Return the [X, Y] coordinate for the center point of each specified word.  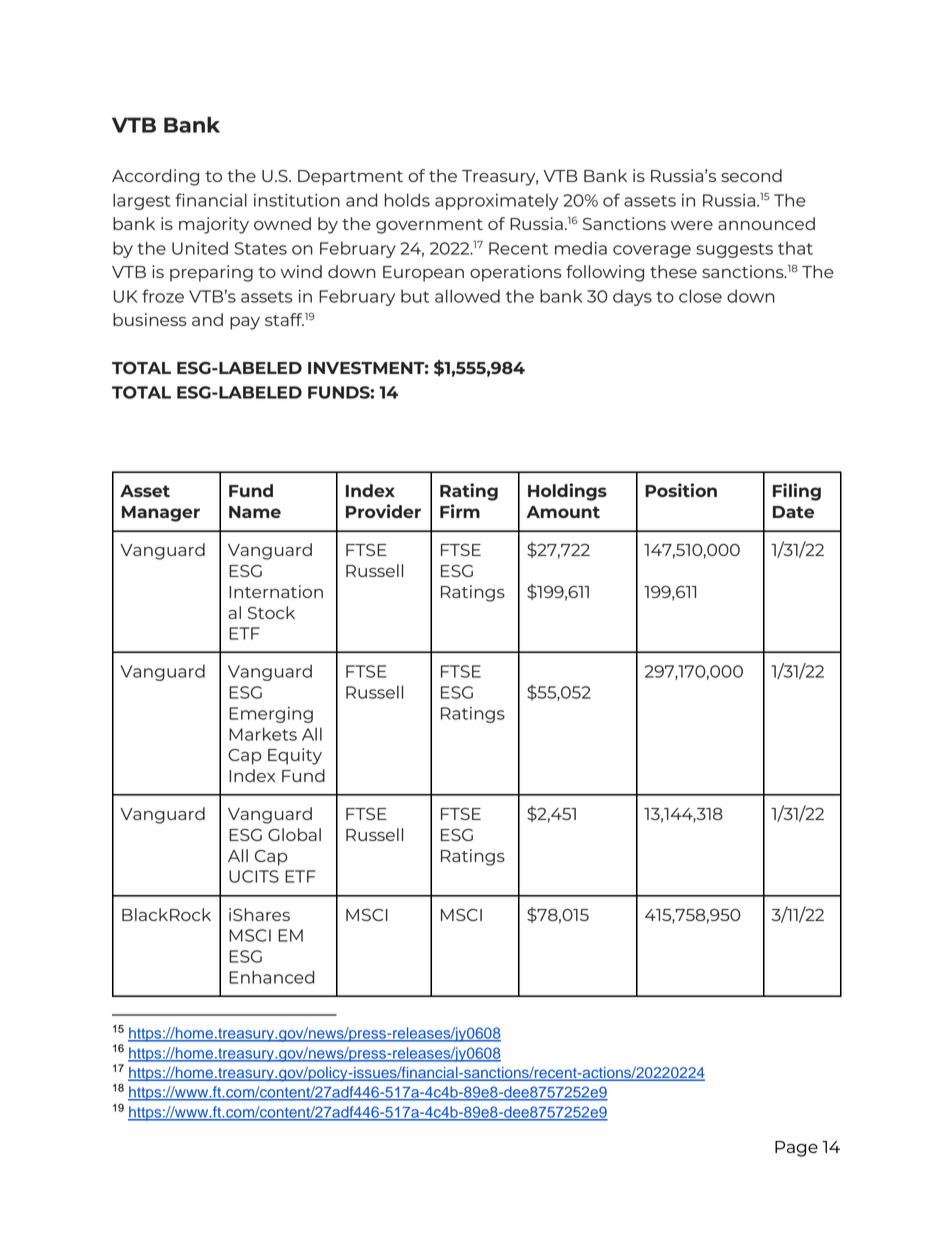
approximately [496, 202]
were [692, 225]
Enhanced [271, 977]
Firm [460, 511]
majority [214, 225]
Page [796, 1149]
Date [793, 512]
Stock [271, 612]
